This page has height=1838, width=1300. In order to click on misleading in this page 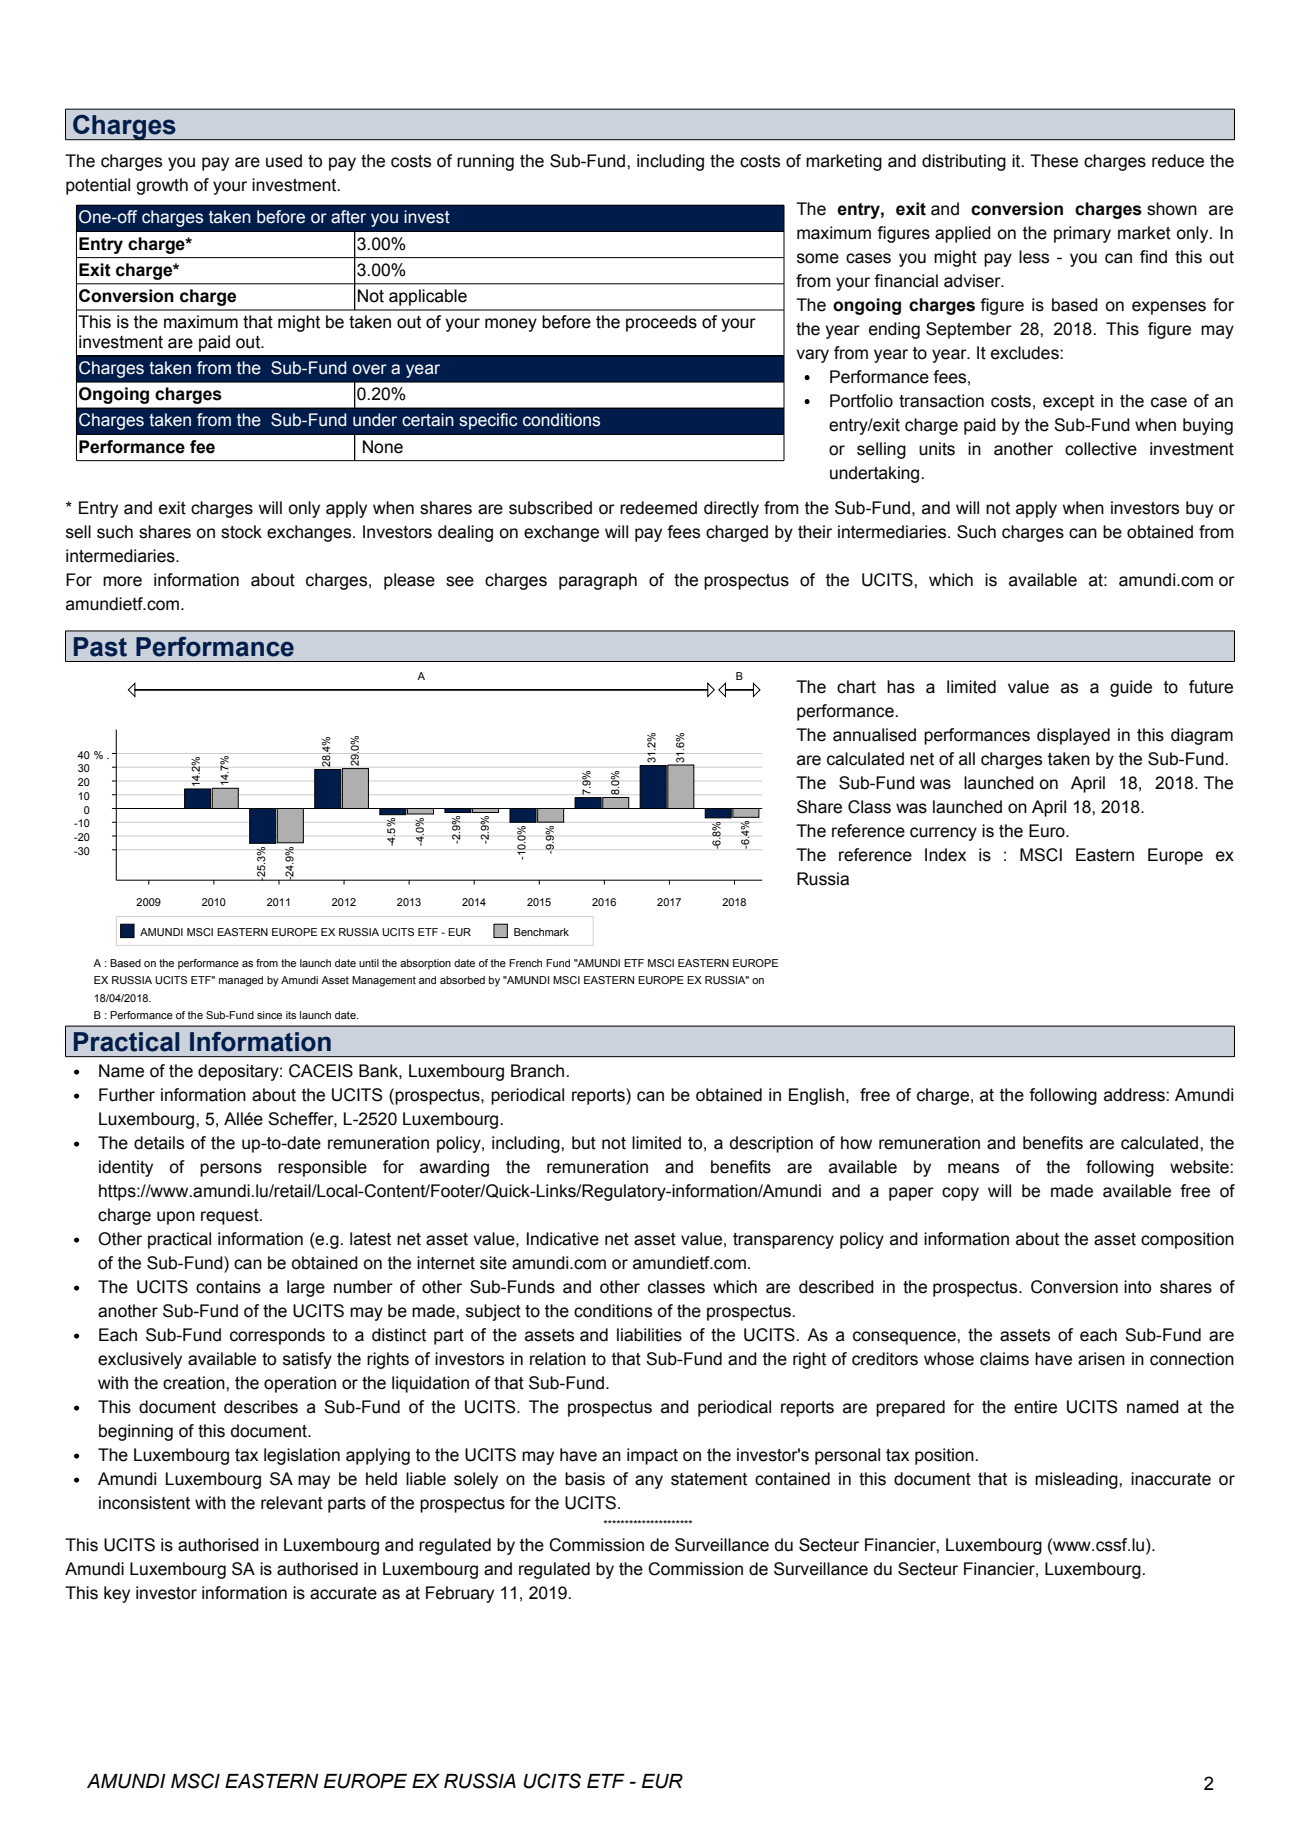, I will do `click(1077, 1480)`.
